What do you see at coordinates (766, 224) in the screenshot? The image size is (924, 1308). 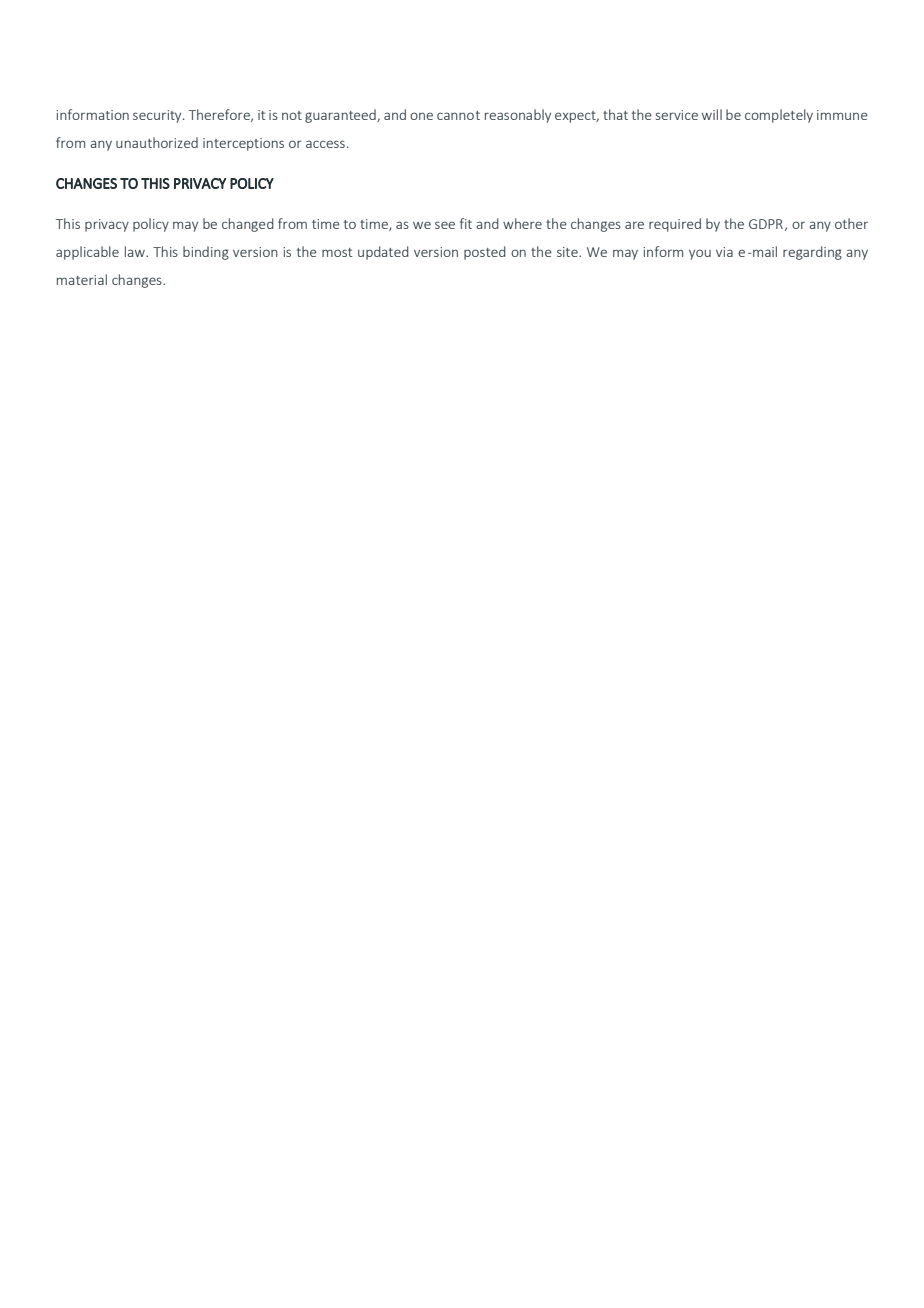 I see `GDPR` at bounding box center [766, 224].
